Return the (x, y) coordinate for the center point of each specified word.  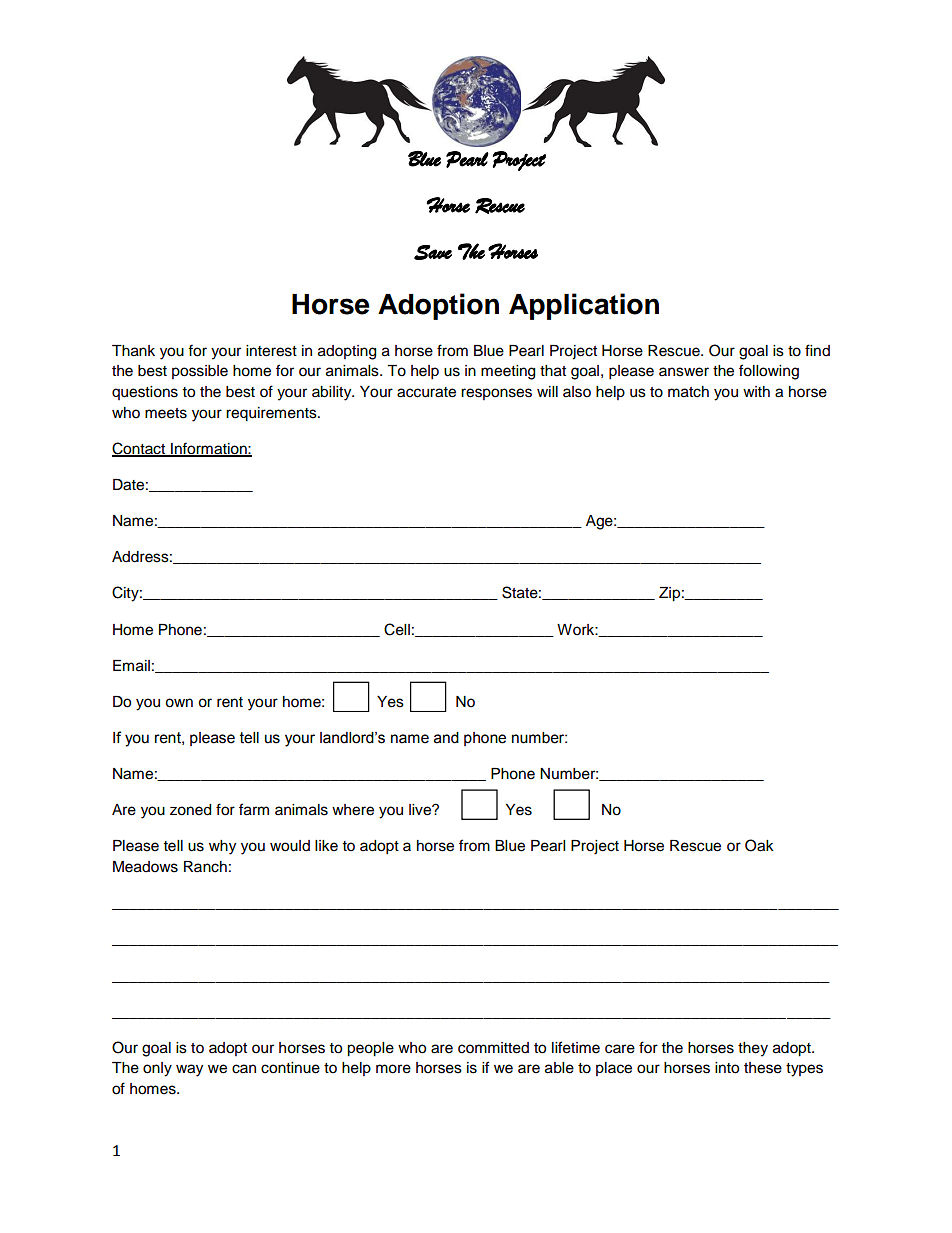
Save (433, 252)
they (753, 1049)
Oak (759, 845)
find (817, 350)
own (179, 703)
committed (493, 1048)
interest (271, 351)
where (353, 810)
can (244, 1069)
